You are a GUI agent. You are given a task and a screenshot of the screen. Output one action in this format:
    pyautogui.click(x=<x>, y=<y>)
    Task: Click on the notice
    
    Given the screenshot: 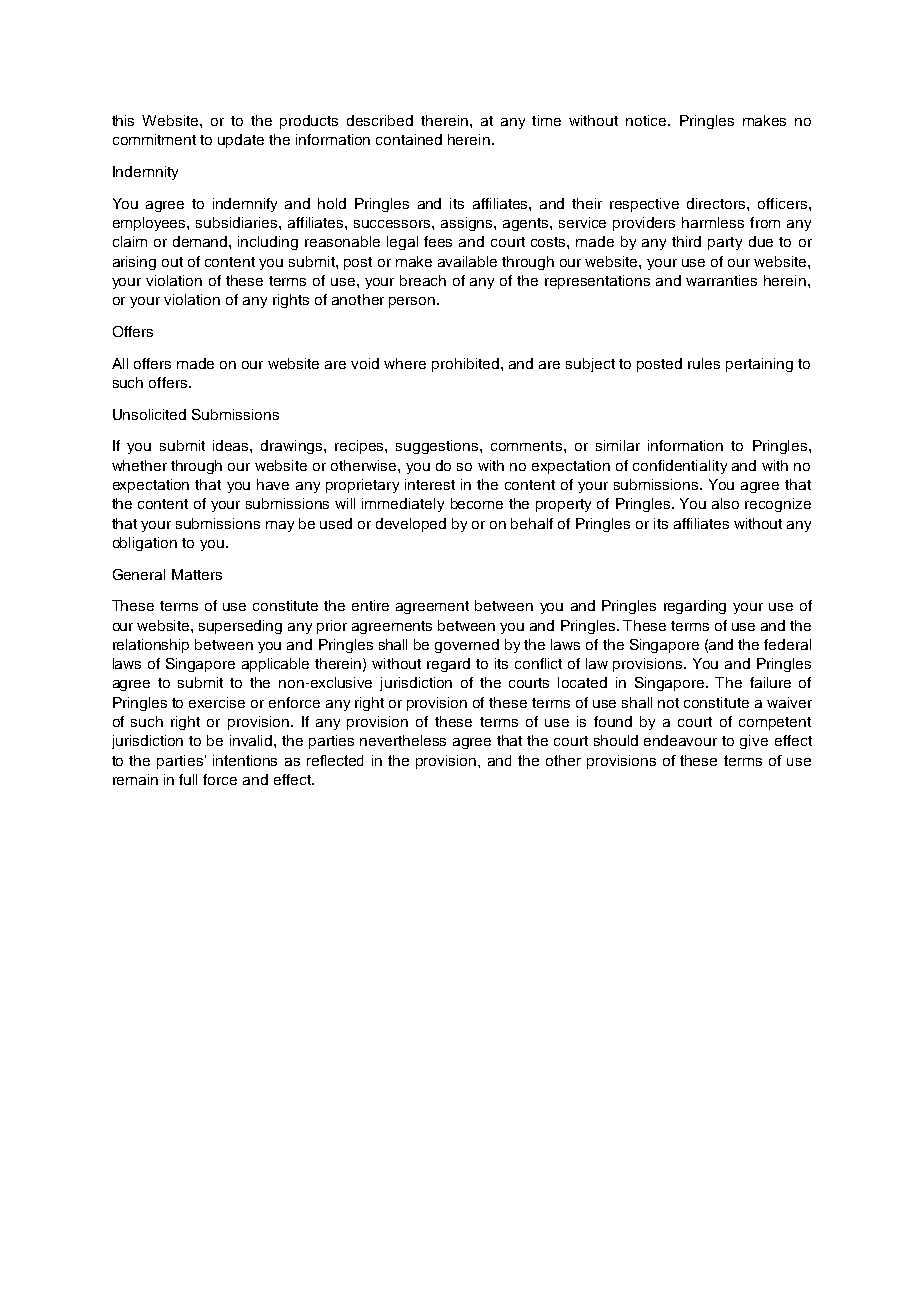 What is the action you would take?
    pyautogui.click(x=647, y=120)
